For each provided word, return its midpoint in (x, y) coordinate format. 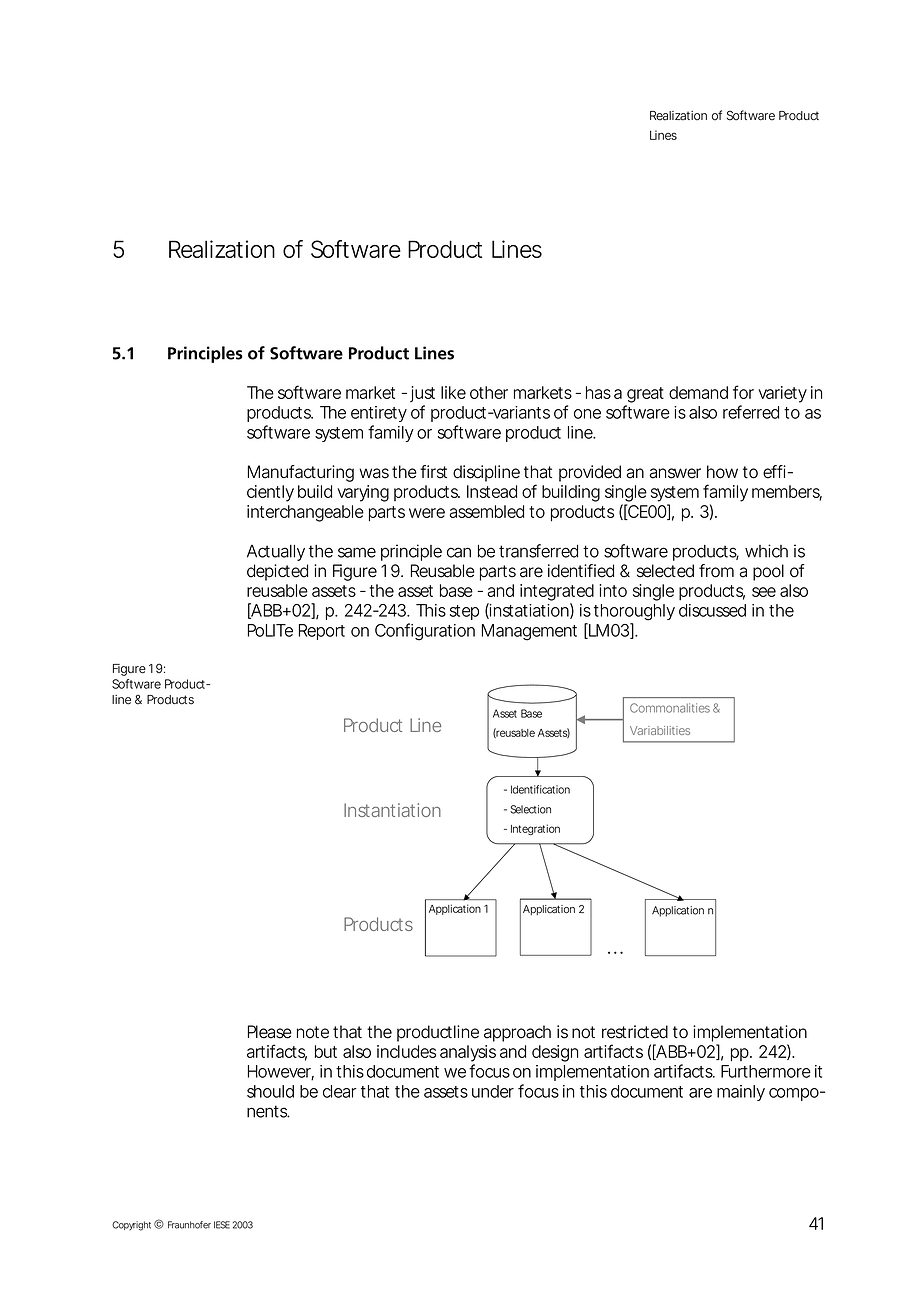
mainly (741, 1093)
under (493, 1091)
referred (751, 412)
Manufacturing (301, 473)
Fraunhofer (189, 1225)
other (489, 392)
